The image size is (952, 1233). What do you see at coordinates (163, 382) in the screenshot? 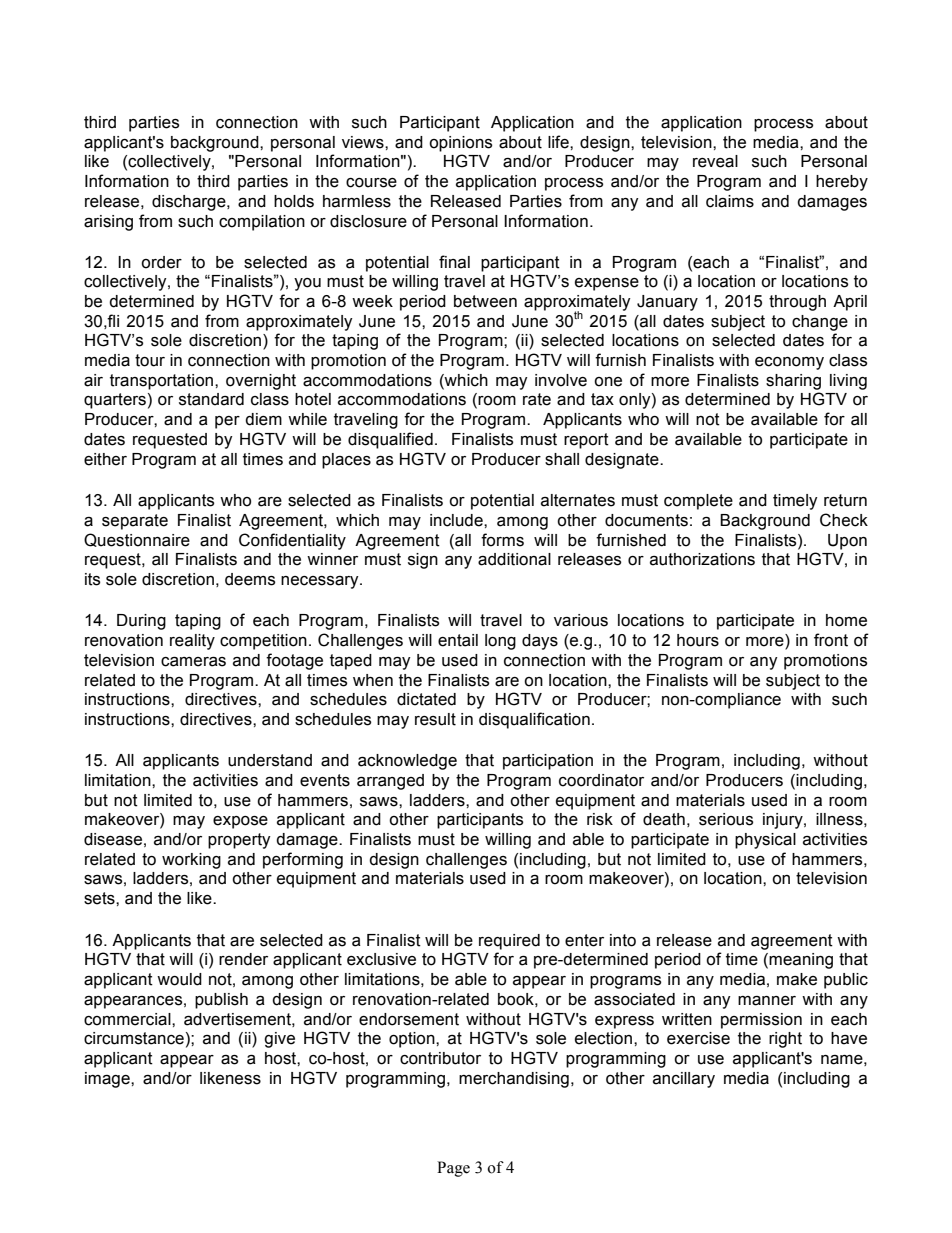
I see `transportation` at bounding box center [163, 382].
